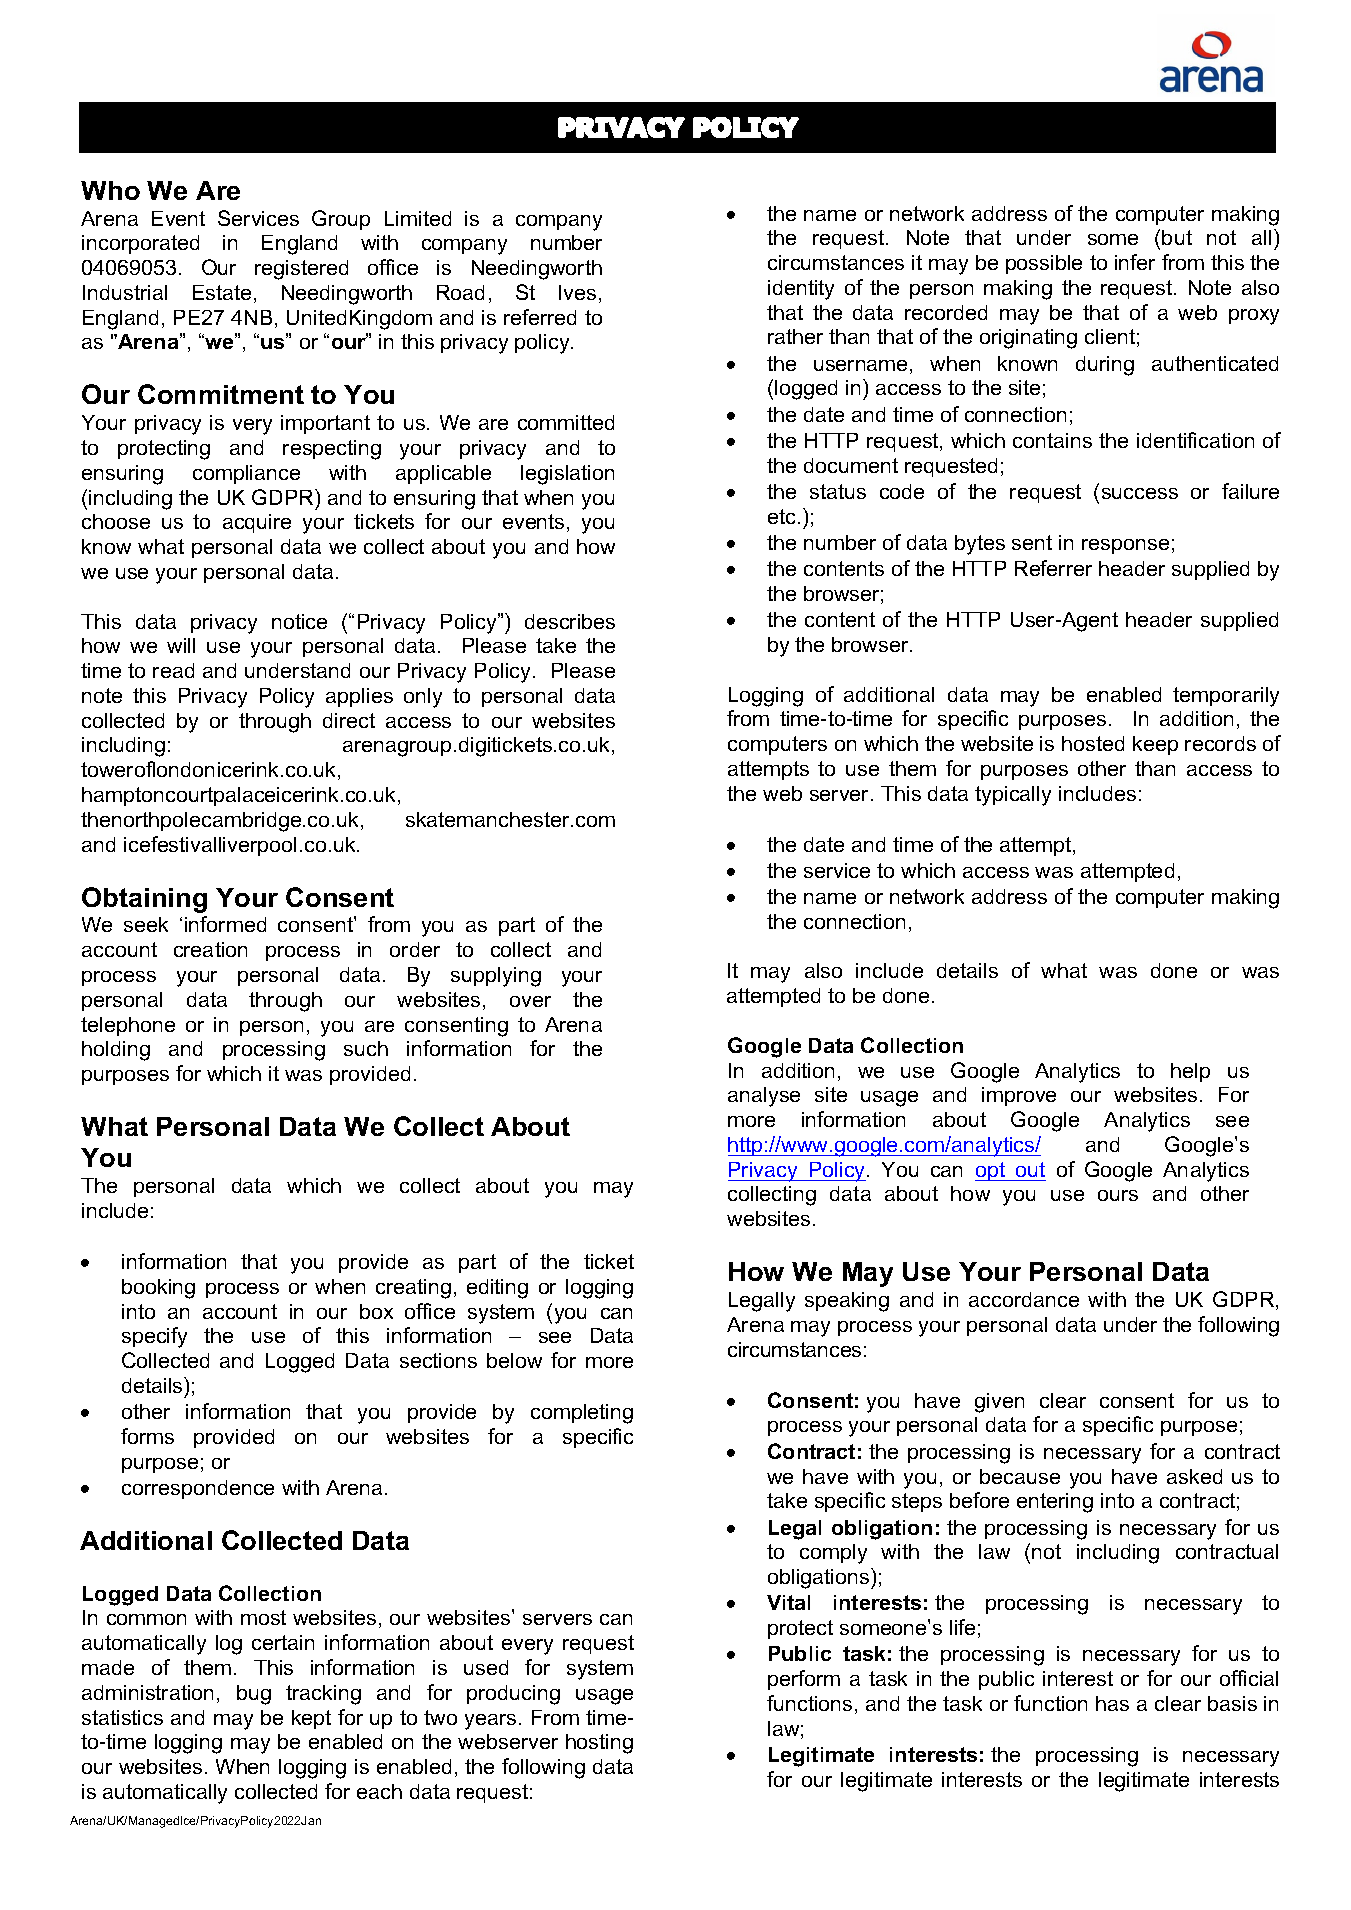 The image size is (1351, 1910). What do you see at coordinates (1112, 1703) in the document?
I see `has` at bounding box center [1112, 1703].
